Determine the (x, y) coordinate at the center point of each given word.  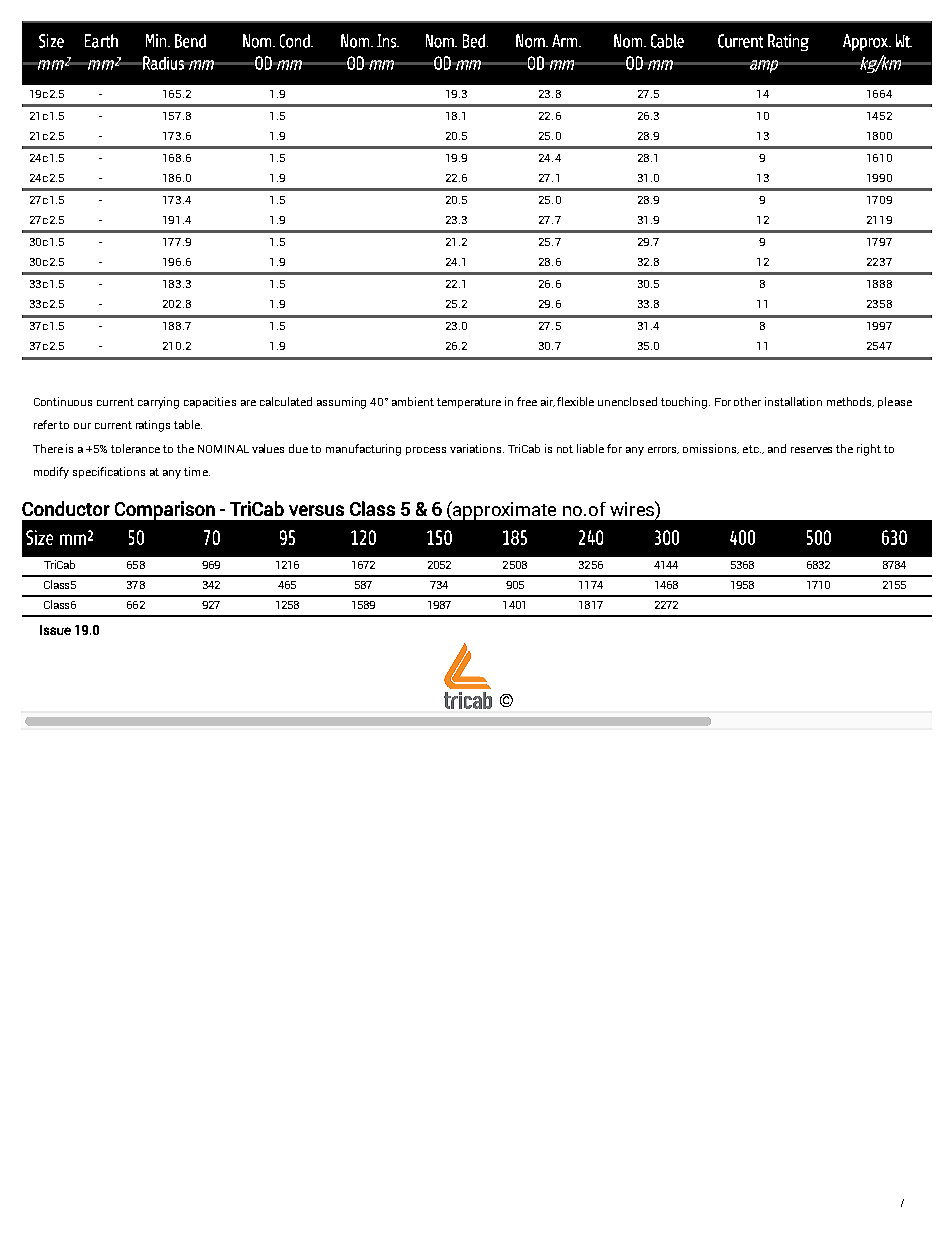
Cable (667, 41)
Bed (475, 41)
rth (109, 41)
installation (793, 401)
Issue (55, 630)
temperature (469, 403)
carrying (158, 403)
